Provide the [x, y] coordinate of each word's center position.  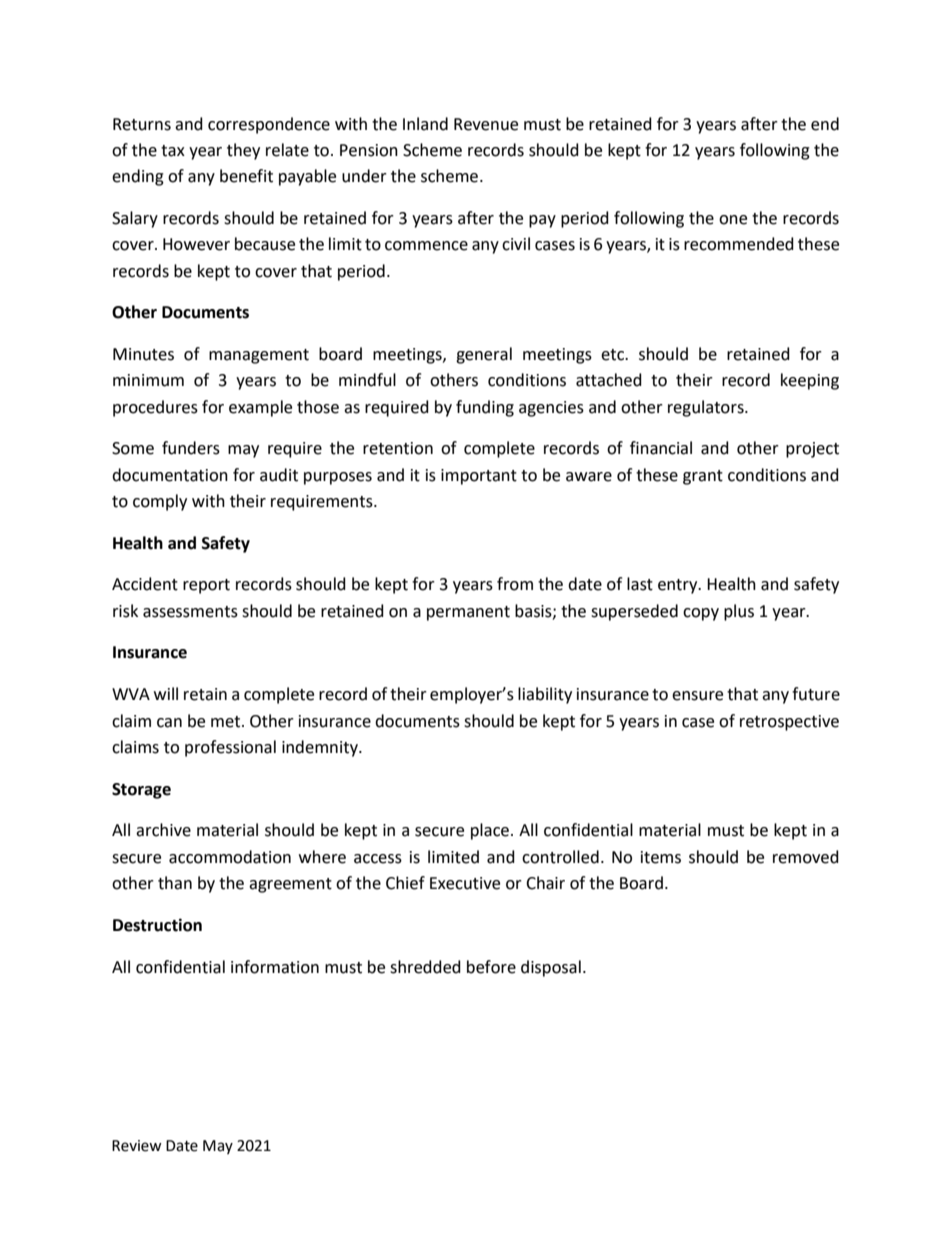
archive [163, 830]
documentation [170, 475]
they [243, 151]
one [733, 220]
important [479, 477]
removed [806, 857]
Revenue [486, 124]
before [491, 967]
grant [703, 477]
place [490, 831]
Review [137, 1146]
